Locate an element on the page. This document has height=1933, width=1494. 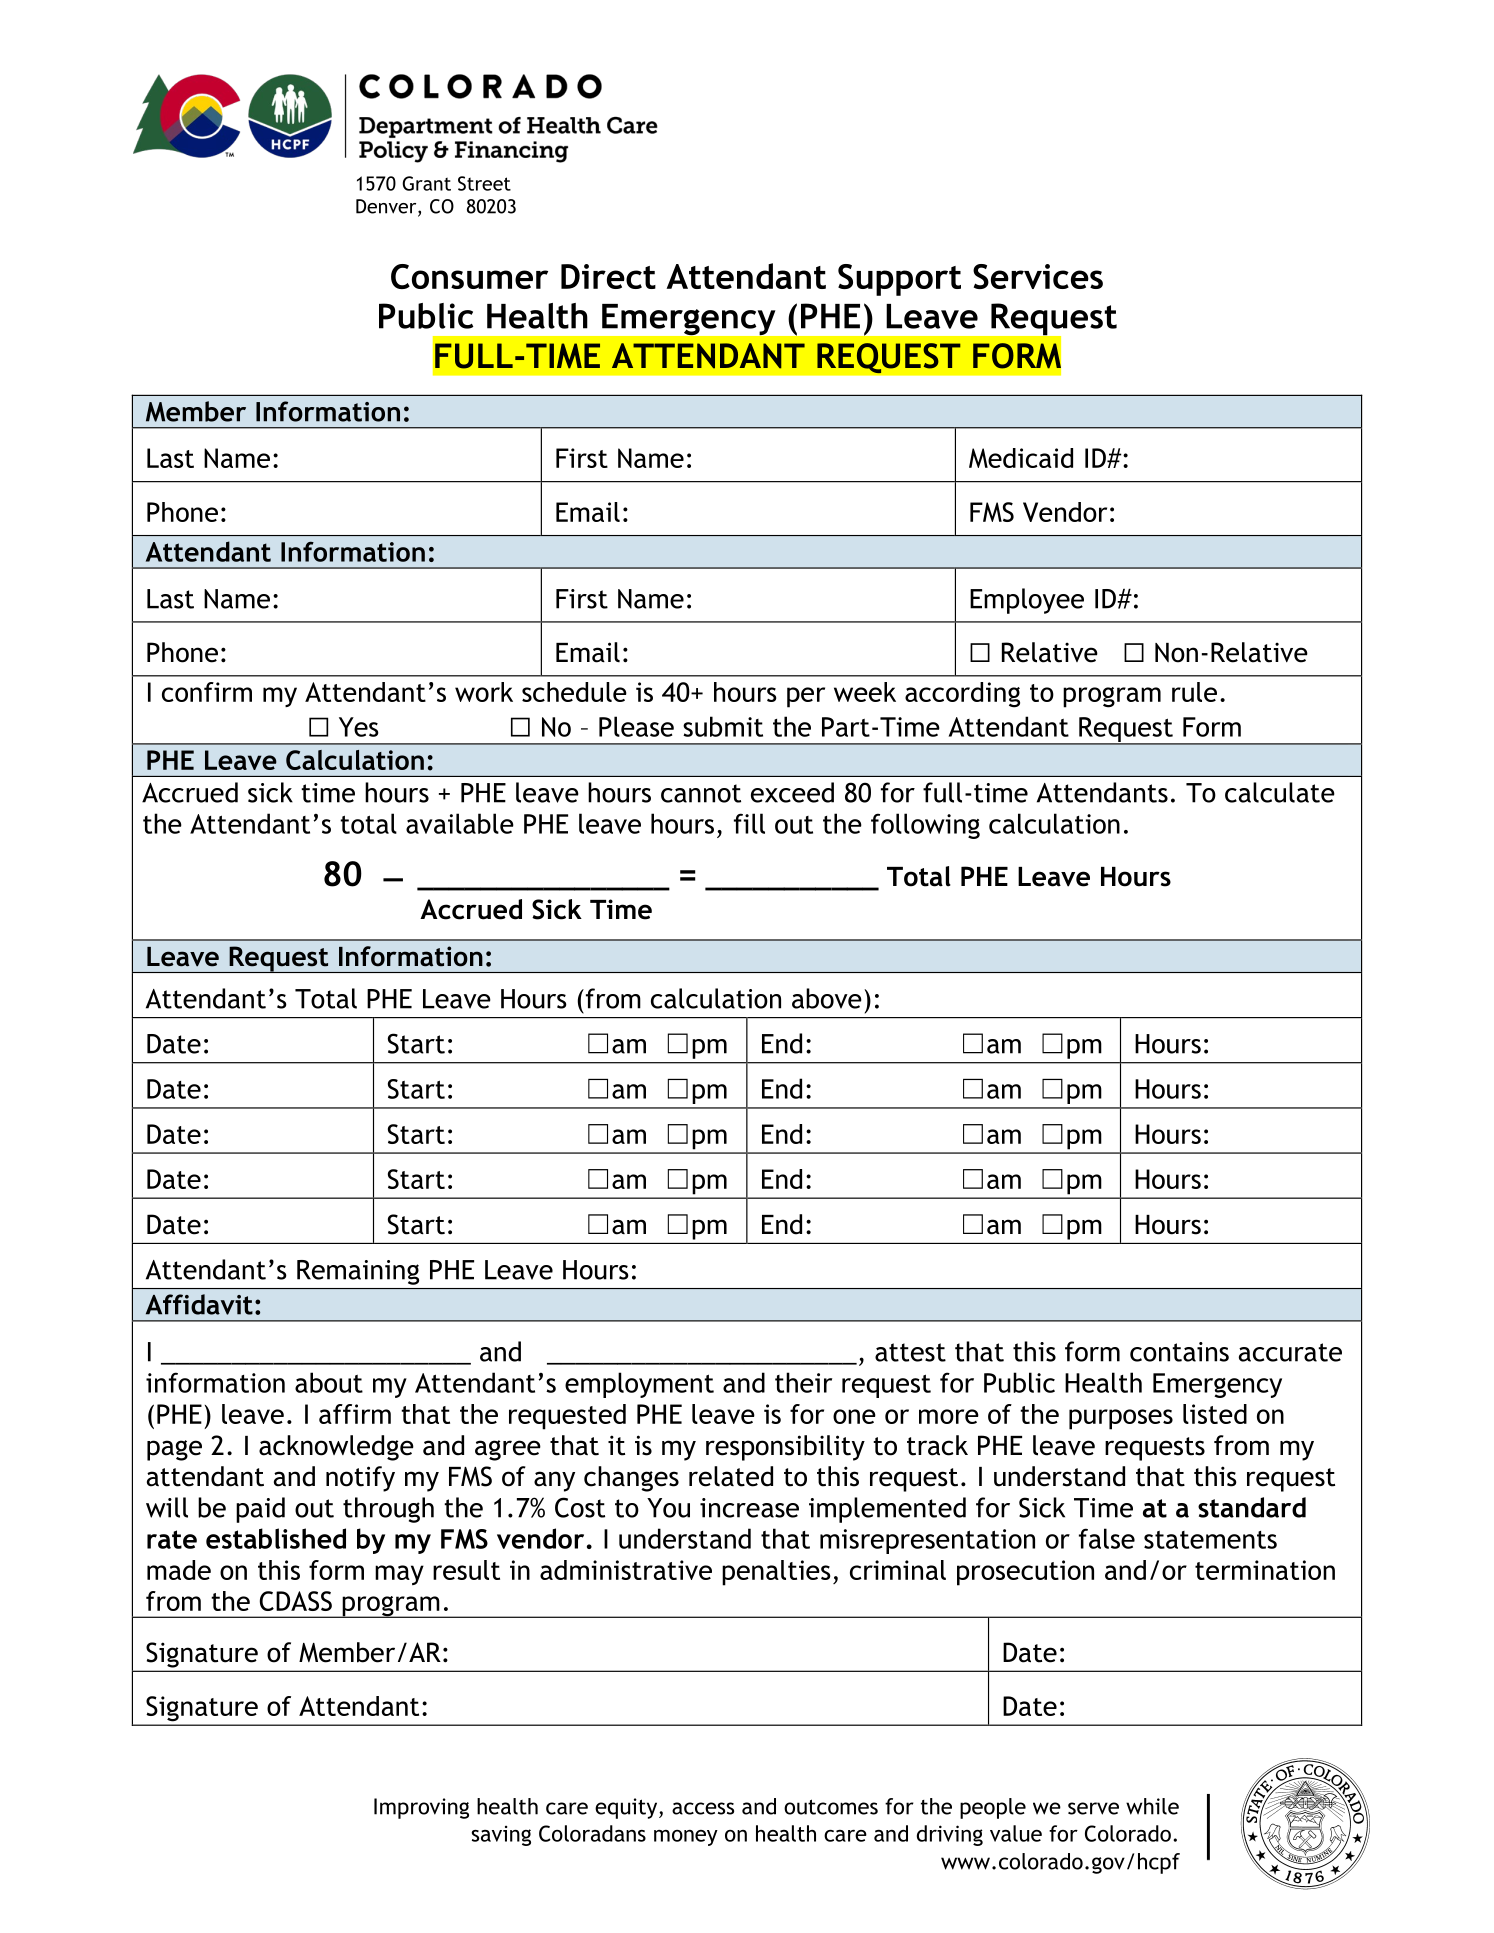
Remaining is located at coordinates (358, 1272).
